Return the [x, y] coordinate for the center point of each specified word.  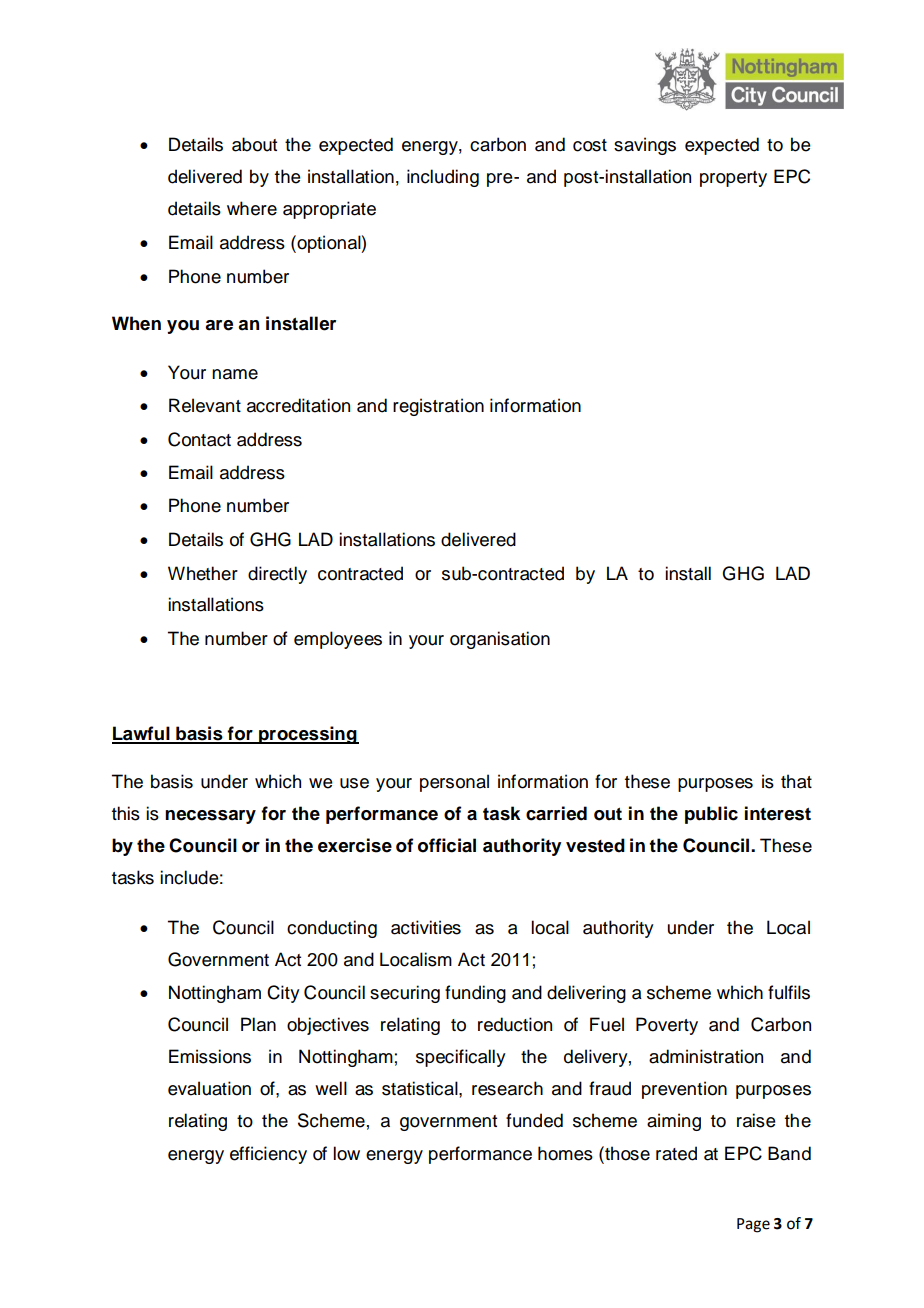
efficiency [268, 1155]
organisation [500, 640]
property [733, 179]
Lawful [142, 734]
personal [454, 783]
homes [565, 1153]
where [252, 208]
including [443, 178]
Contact [199, 439]
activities [426, 927]
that [796, 781]
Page [753, 1225]
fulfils [789, 992]
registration [438, 407]
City [283, 994]
